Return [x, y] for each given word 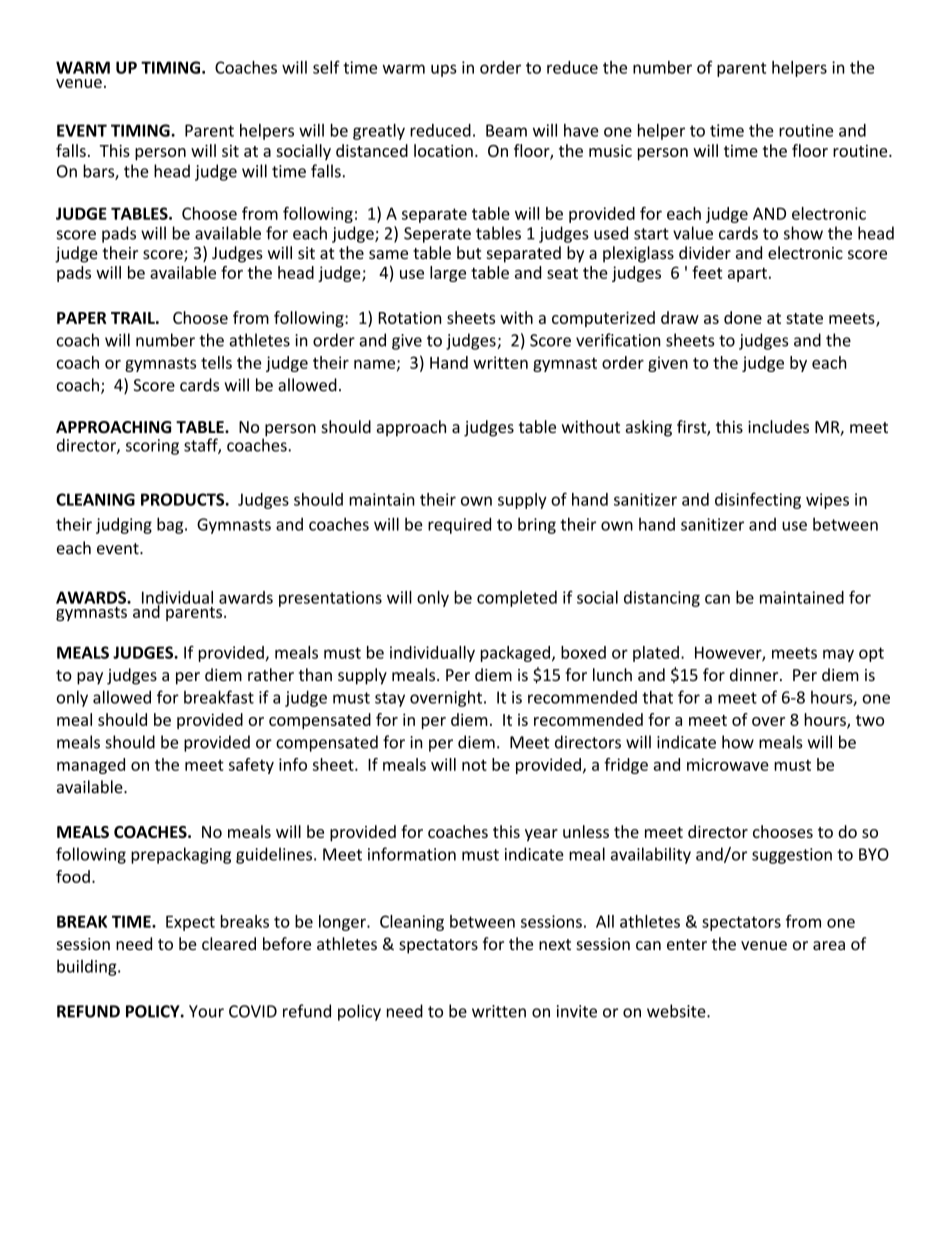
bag [171, 525]
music [610, 151]
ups [444, 70]
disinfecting [758, 501]
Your [206, 1011]
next [555, 944]
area [829, 945]
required [459, 525]
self [326, 67]
